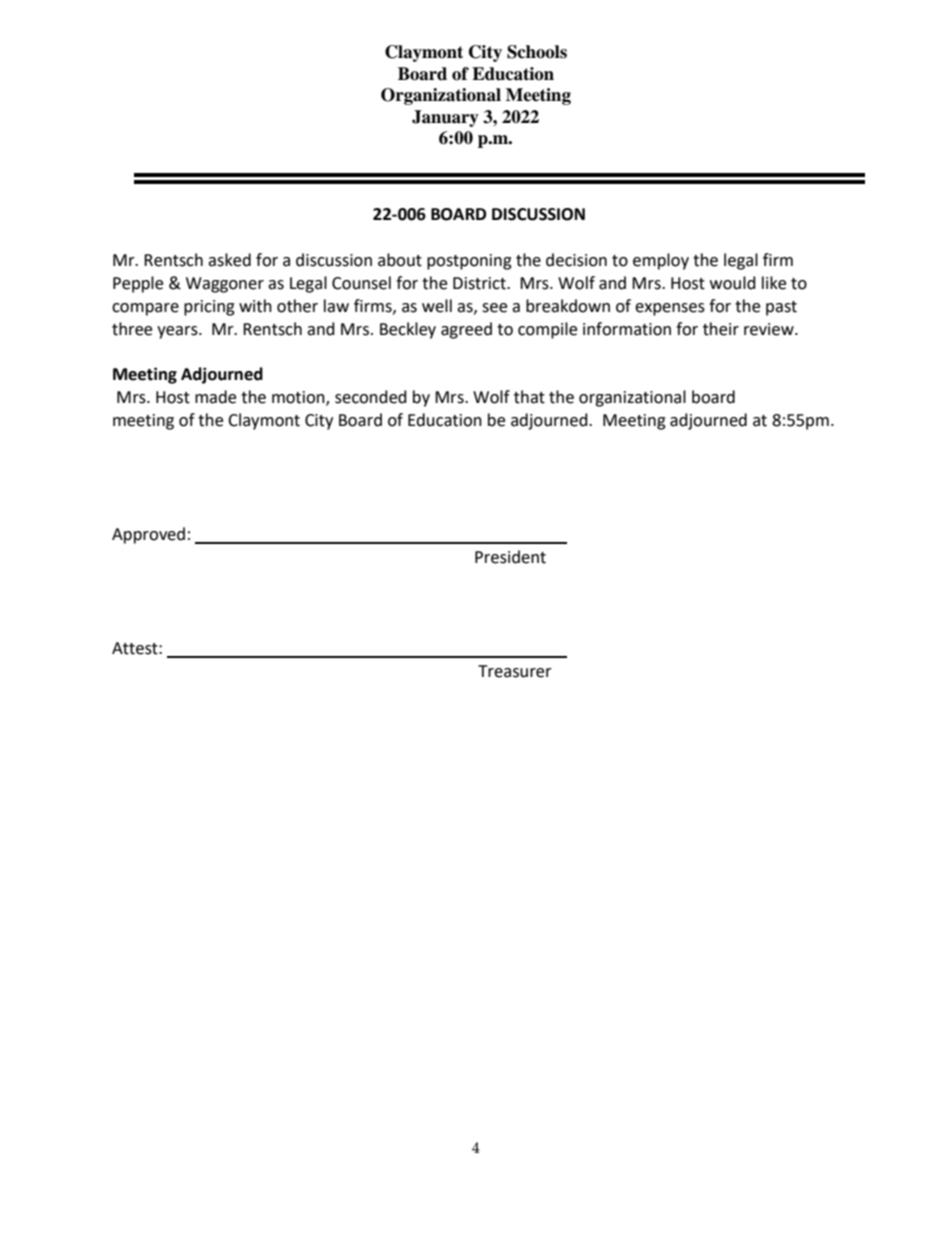  I want to click on employ, so click(661, 261).
